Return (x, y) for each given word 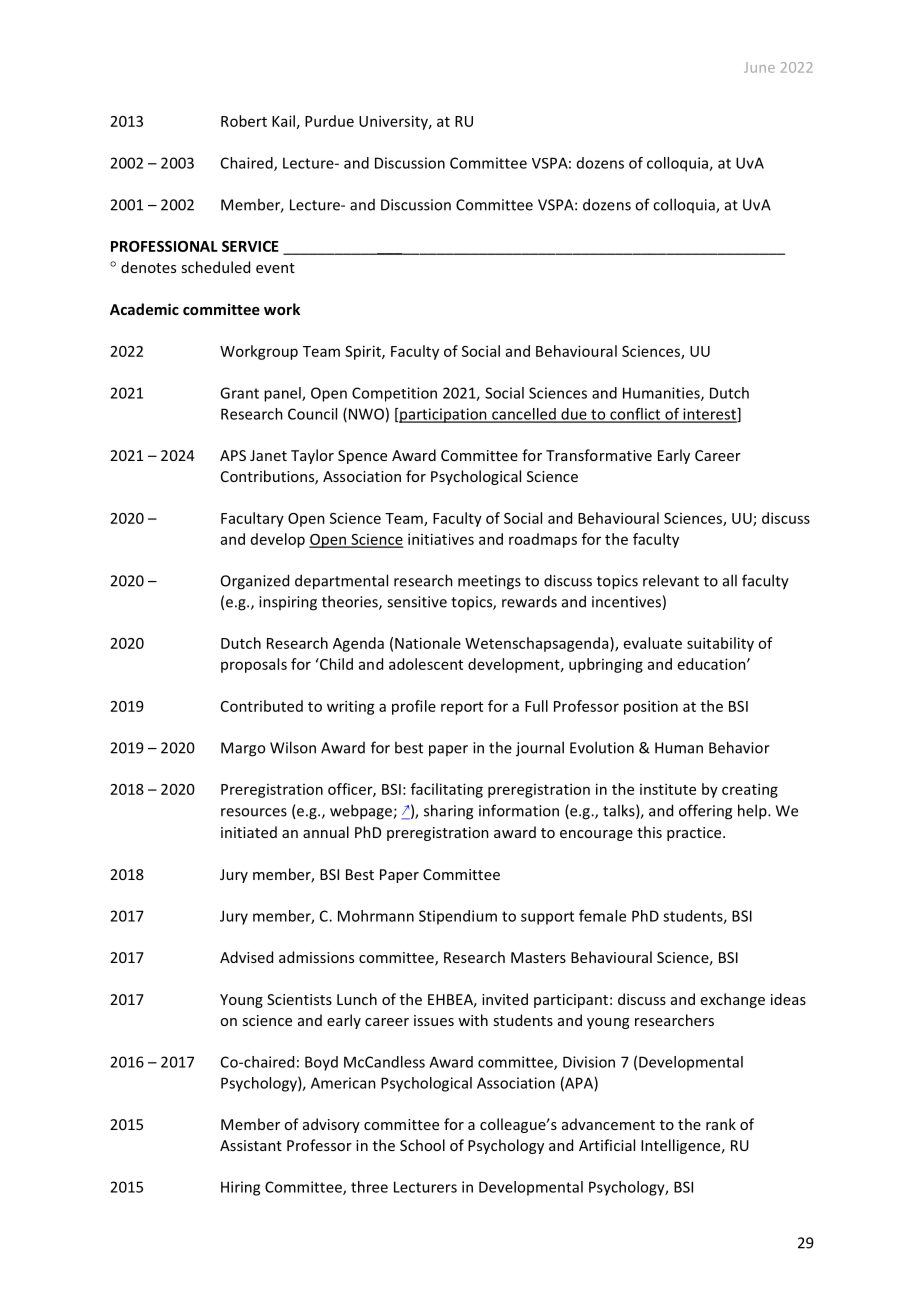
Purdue (329, 121)
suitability (720, 644)
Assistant (251, 1145)
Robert (244, 121)
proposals (254, 665)
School (422, 1145)
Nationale (428, 643)
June (759, 67)
